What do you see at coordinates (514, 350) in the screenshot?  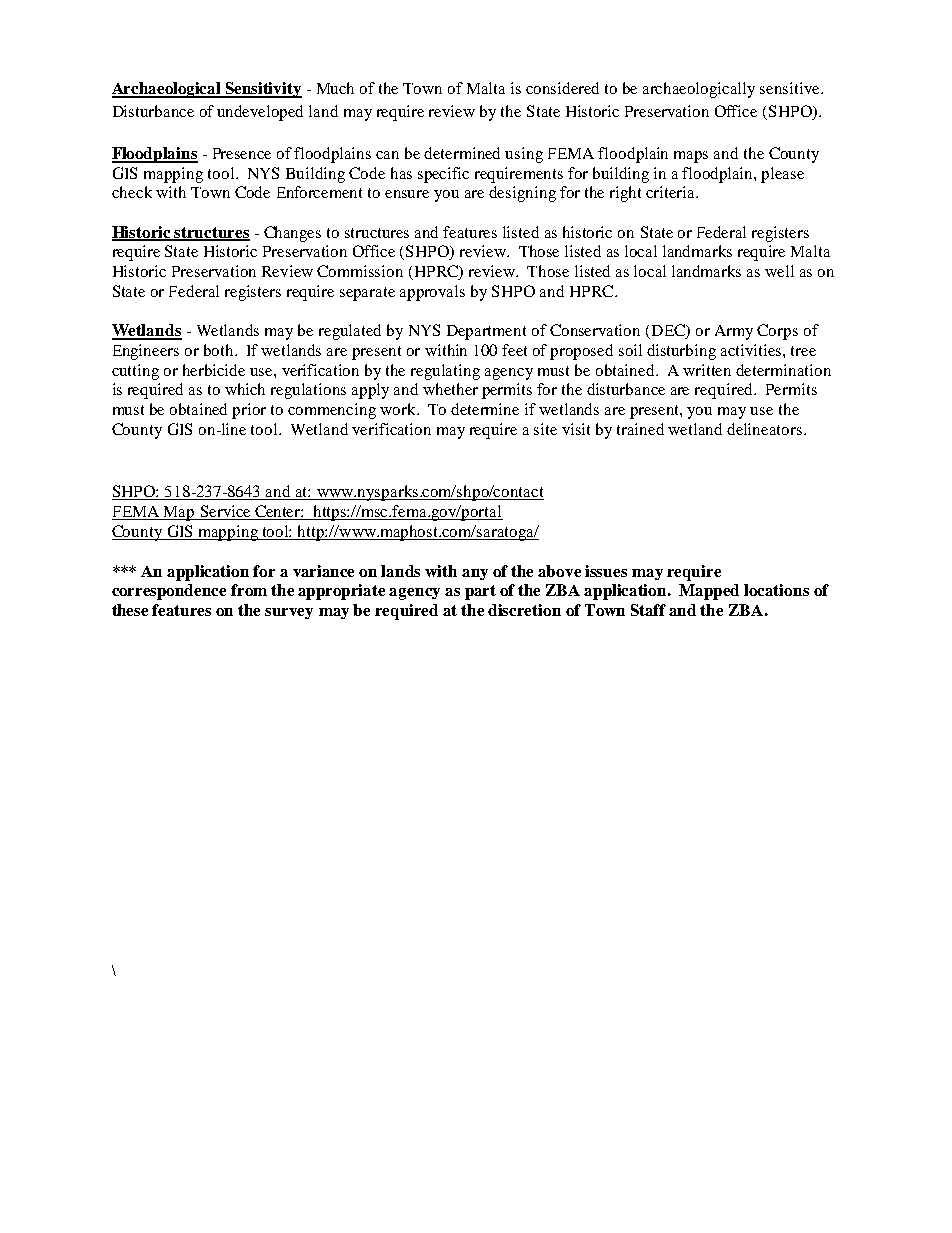 I see `feet` at bounding box center [514, 350].
